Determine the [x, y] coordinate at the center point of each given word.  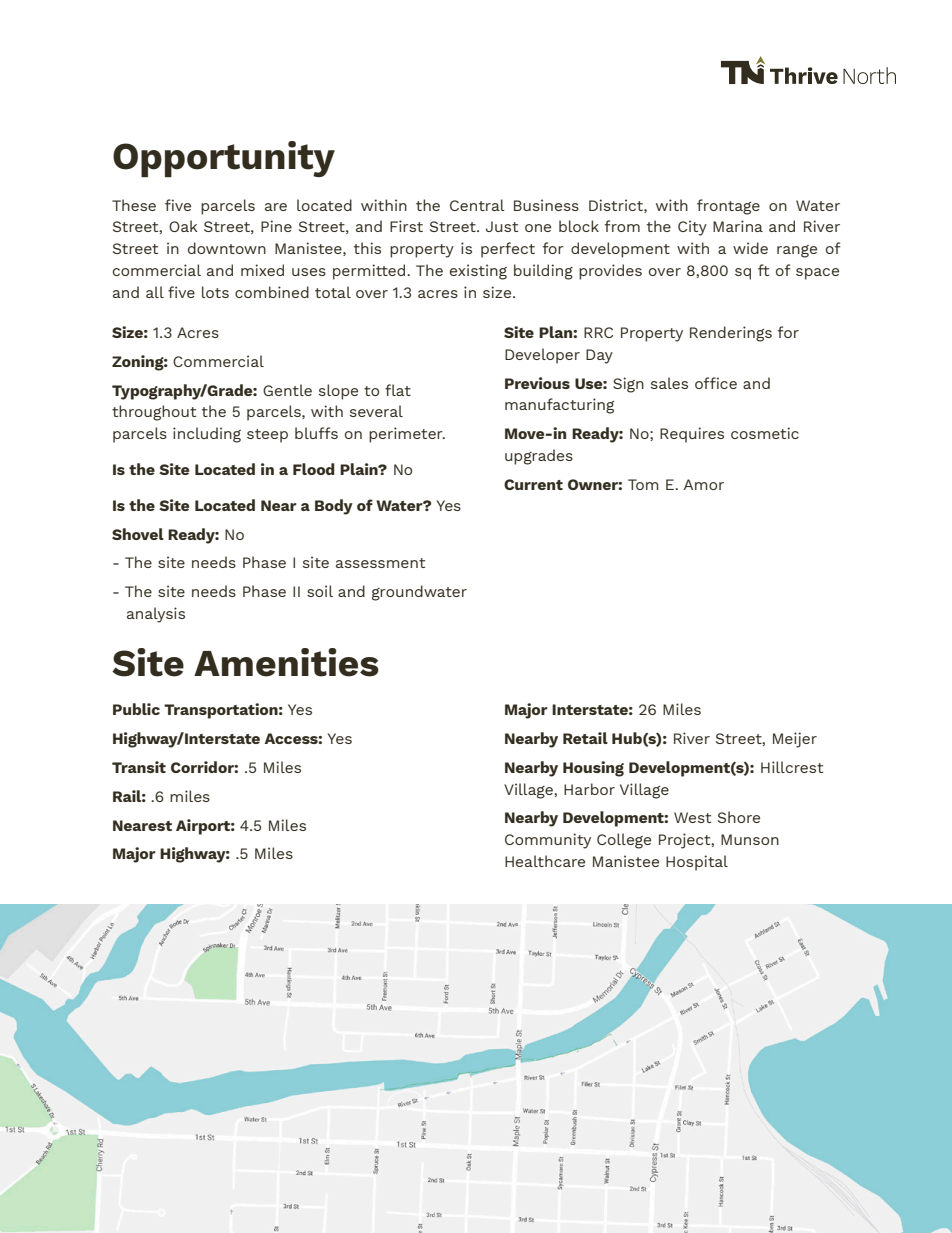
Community [548, 841]
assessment [380, 563]
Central [477, 205]
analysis [156, 615]
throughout [154, 413]
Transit [139, 767]
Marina [738, 226]
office [716, 383]
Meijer [795, 740]
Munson [750, 839]
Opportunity [224, 159]
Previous [537, 383]
